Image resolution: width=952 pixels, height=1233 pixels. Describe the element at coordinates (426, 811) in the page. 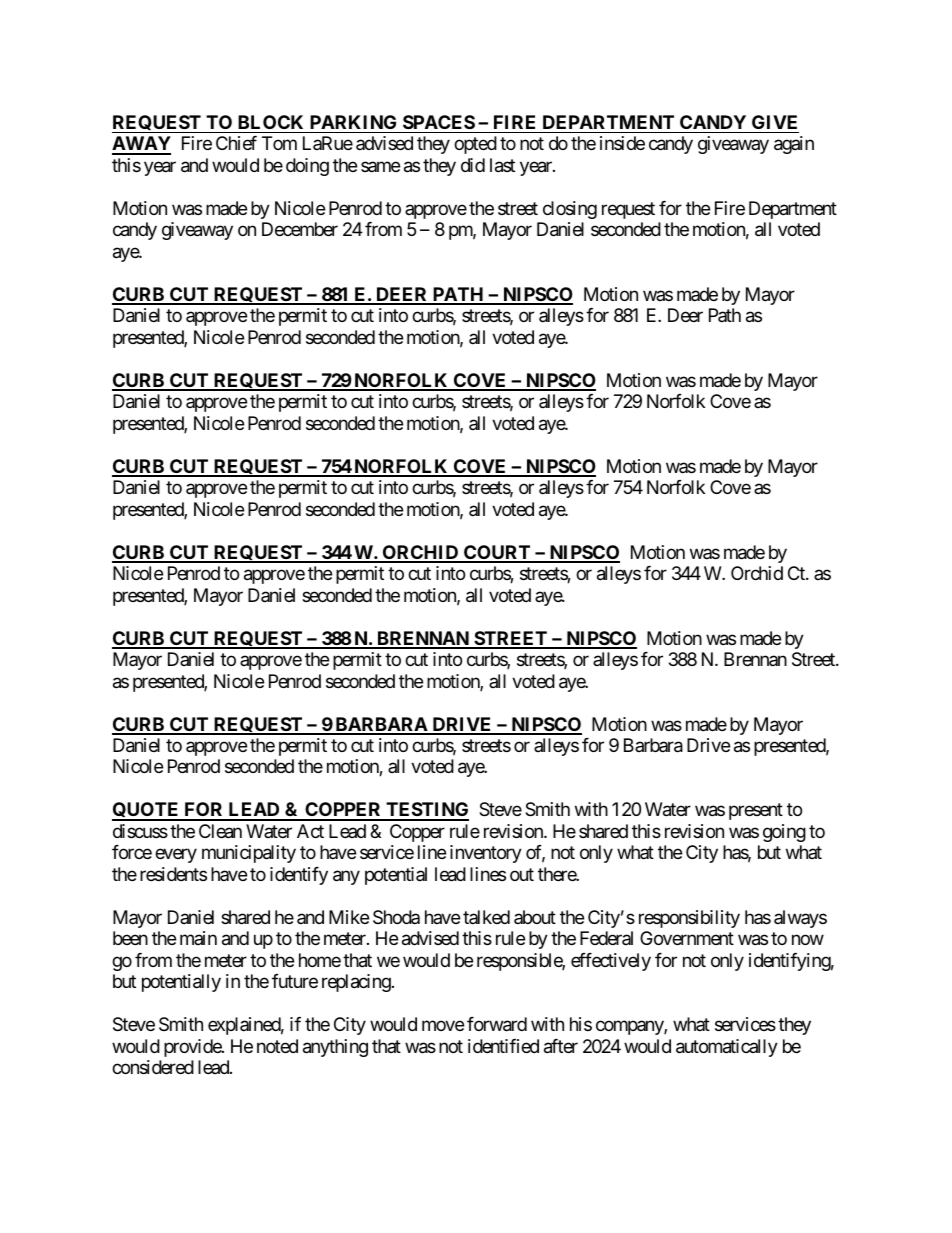

I see `TESTING` at that location.
